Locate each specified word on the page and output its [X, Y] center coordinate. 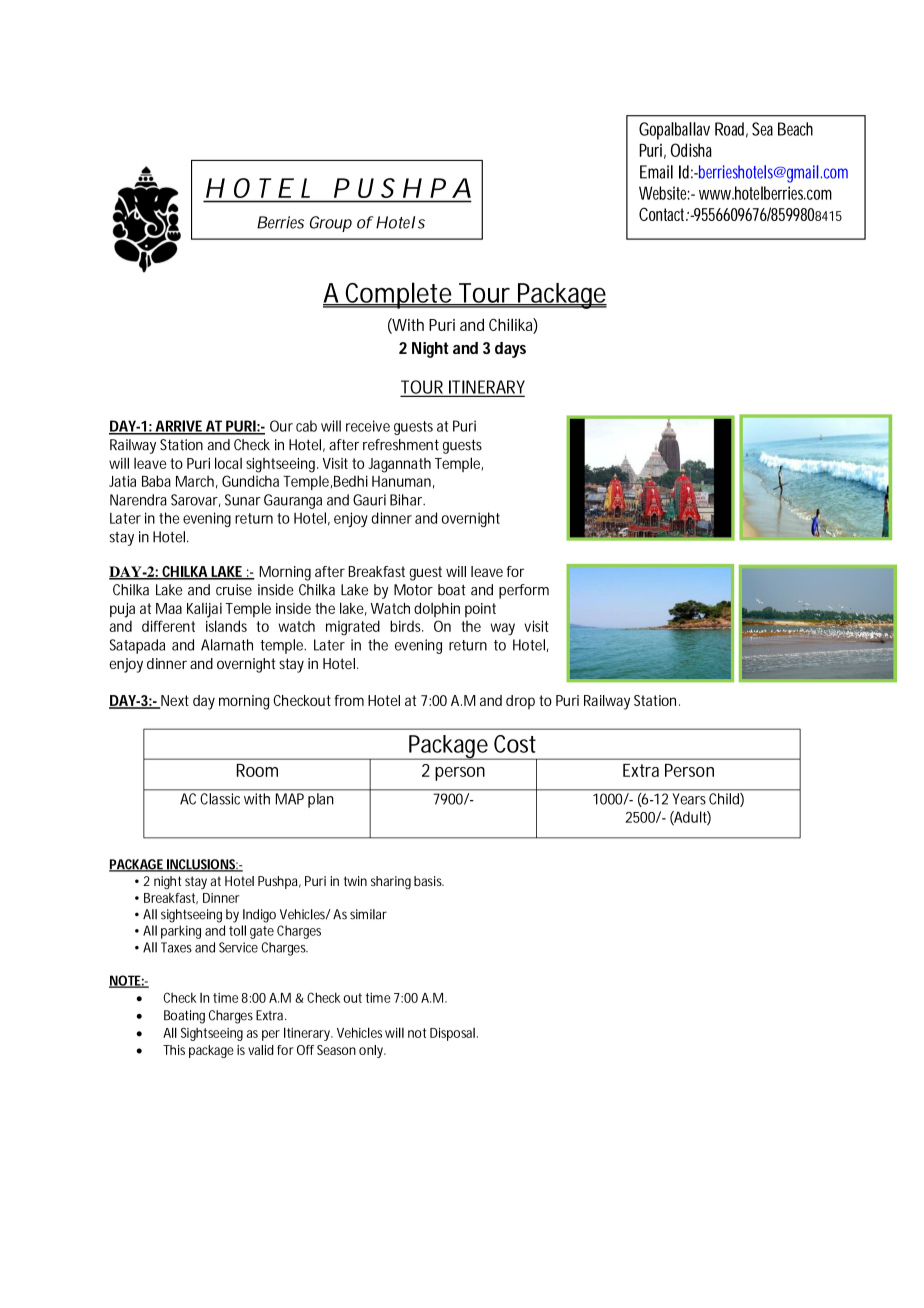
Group [331, 224]
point [480, 610]
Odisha [691, 150]
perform [524, 591]
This [174, 1050]
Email [656, 172]
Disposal [452, 1034]
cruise [234, 590]
